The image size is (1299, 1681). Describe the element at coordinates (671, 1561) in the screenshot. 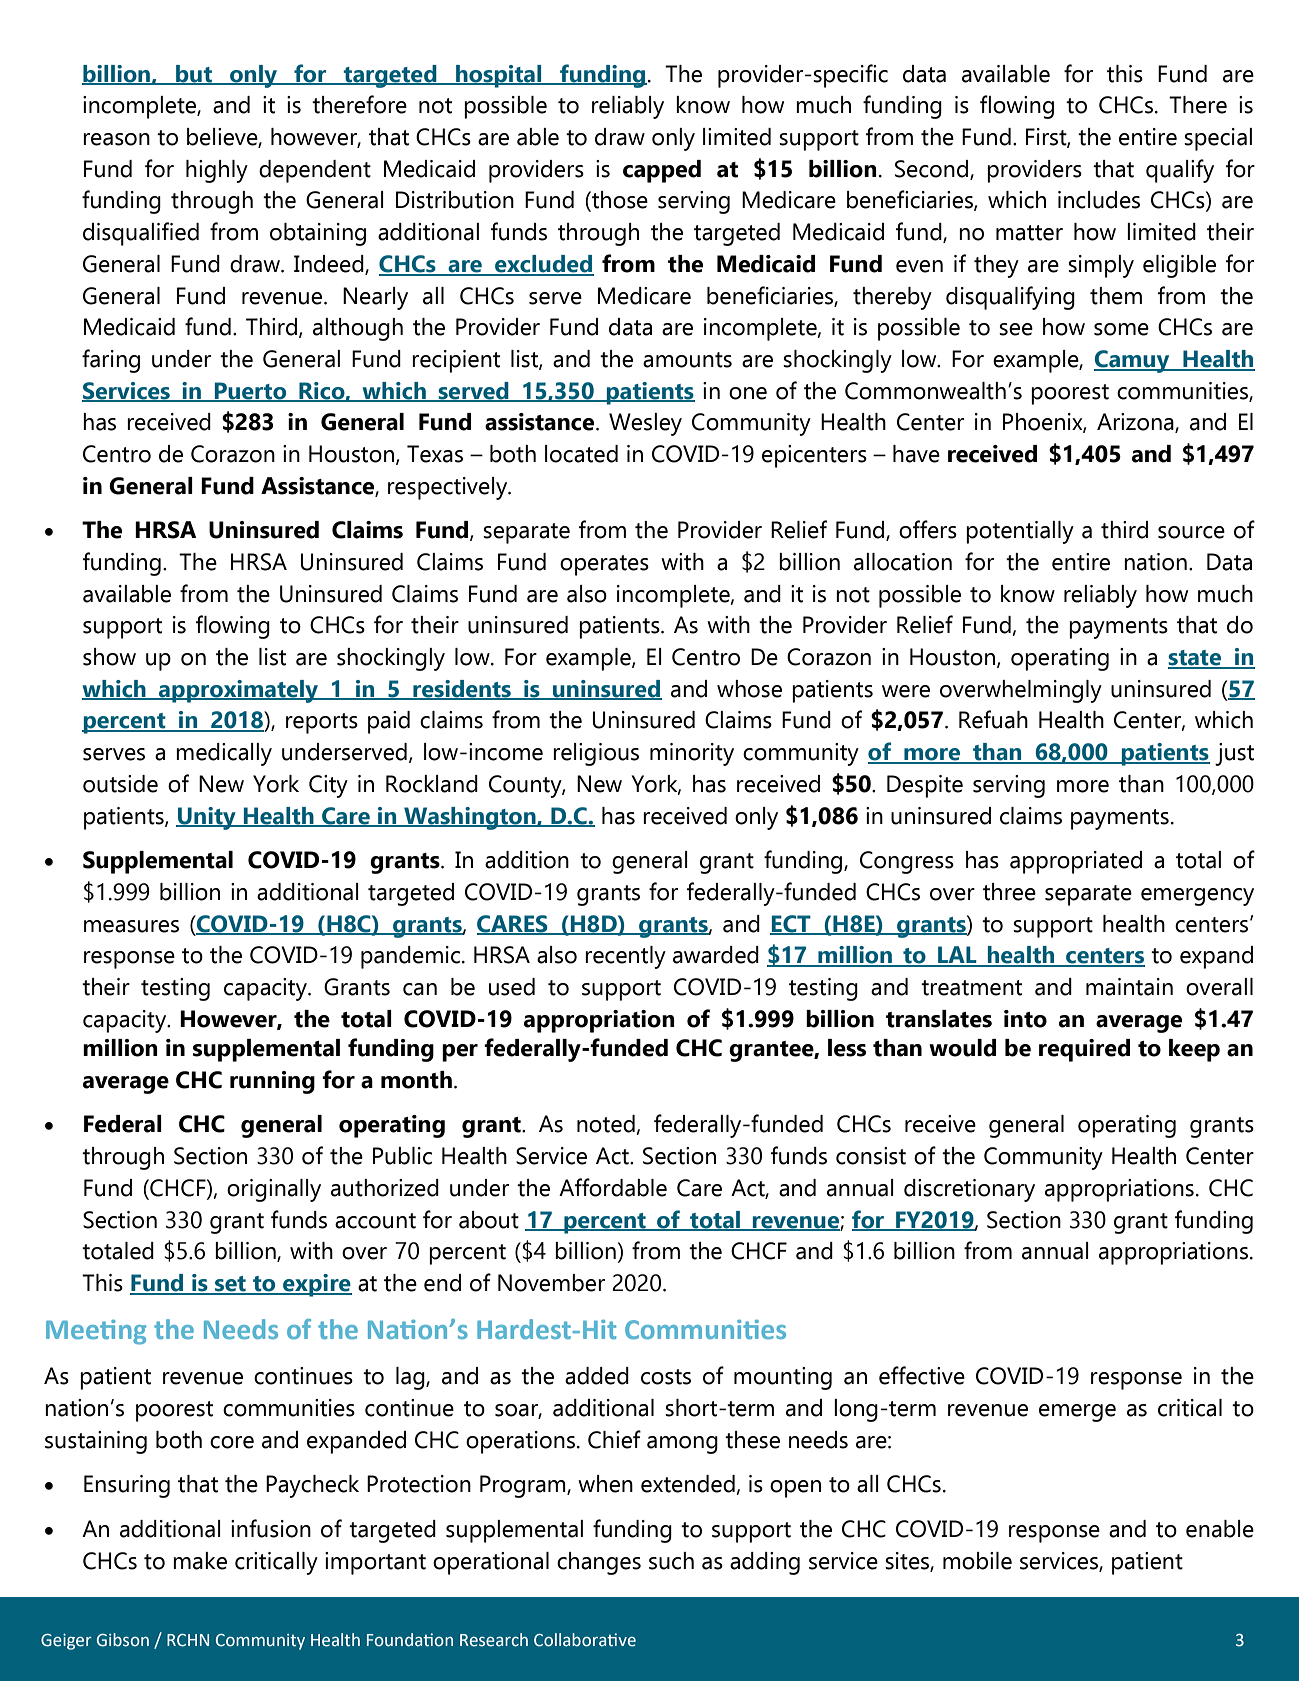

I see `such` at that location.
